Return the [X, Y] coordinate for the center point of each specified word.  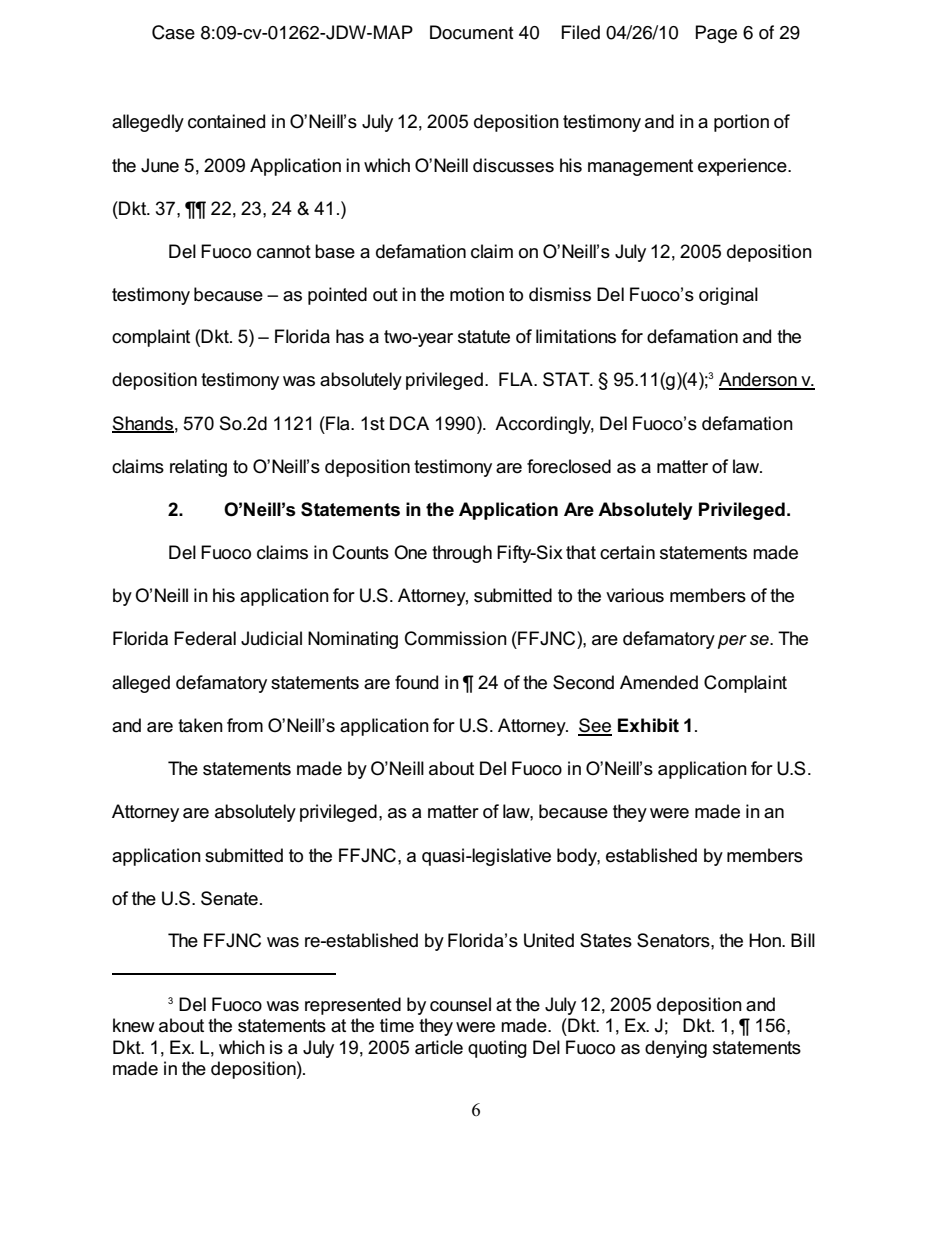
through [462, 554]
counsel [460, 1004]
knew [134, 1025]
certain [627, 552]
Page [716, 34]
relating [198, 468]
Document [471, 32]
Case [173, 32]
